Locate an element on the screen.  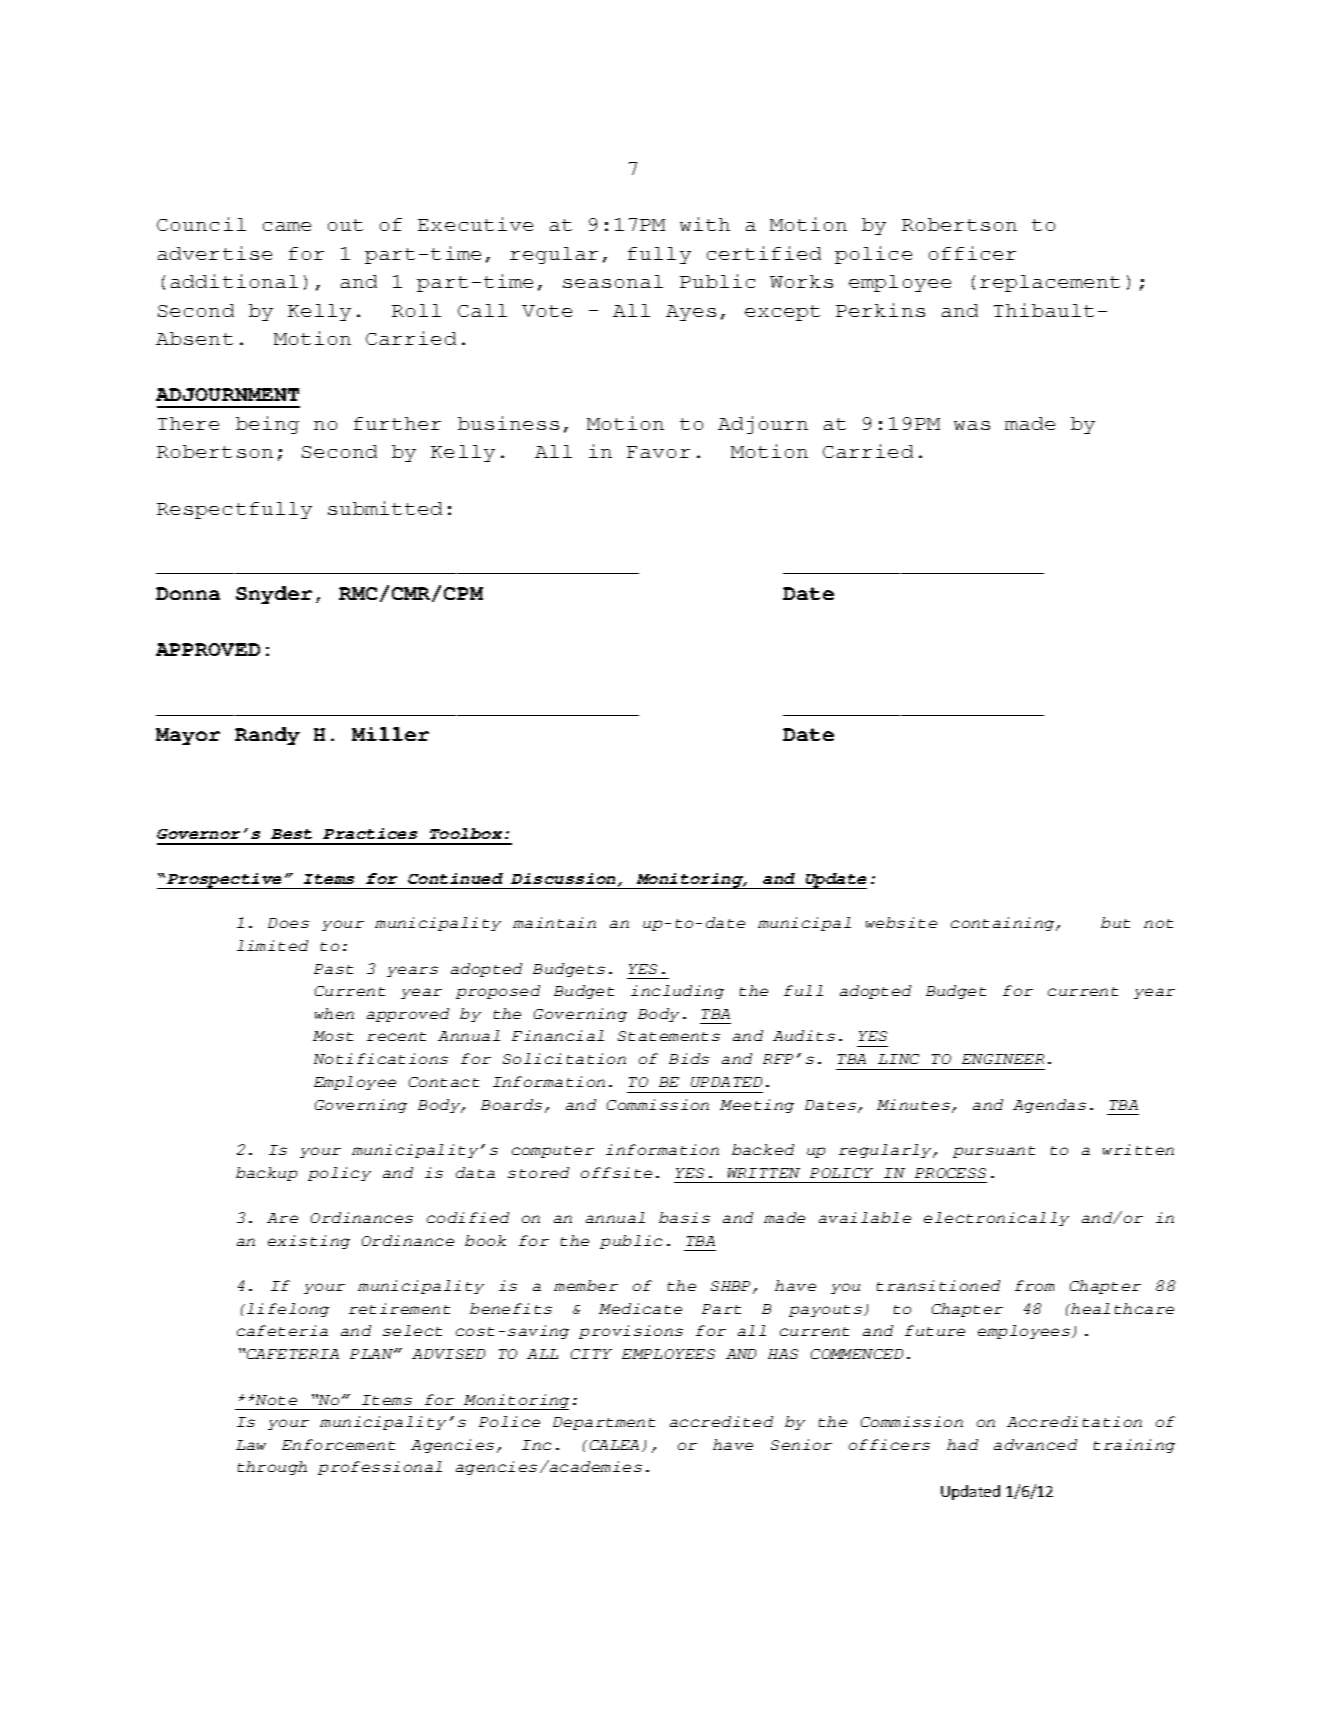
Perkins is located at coordinates (880, 310).
